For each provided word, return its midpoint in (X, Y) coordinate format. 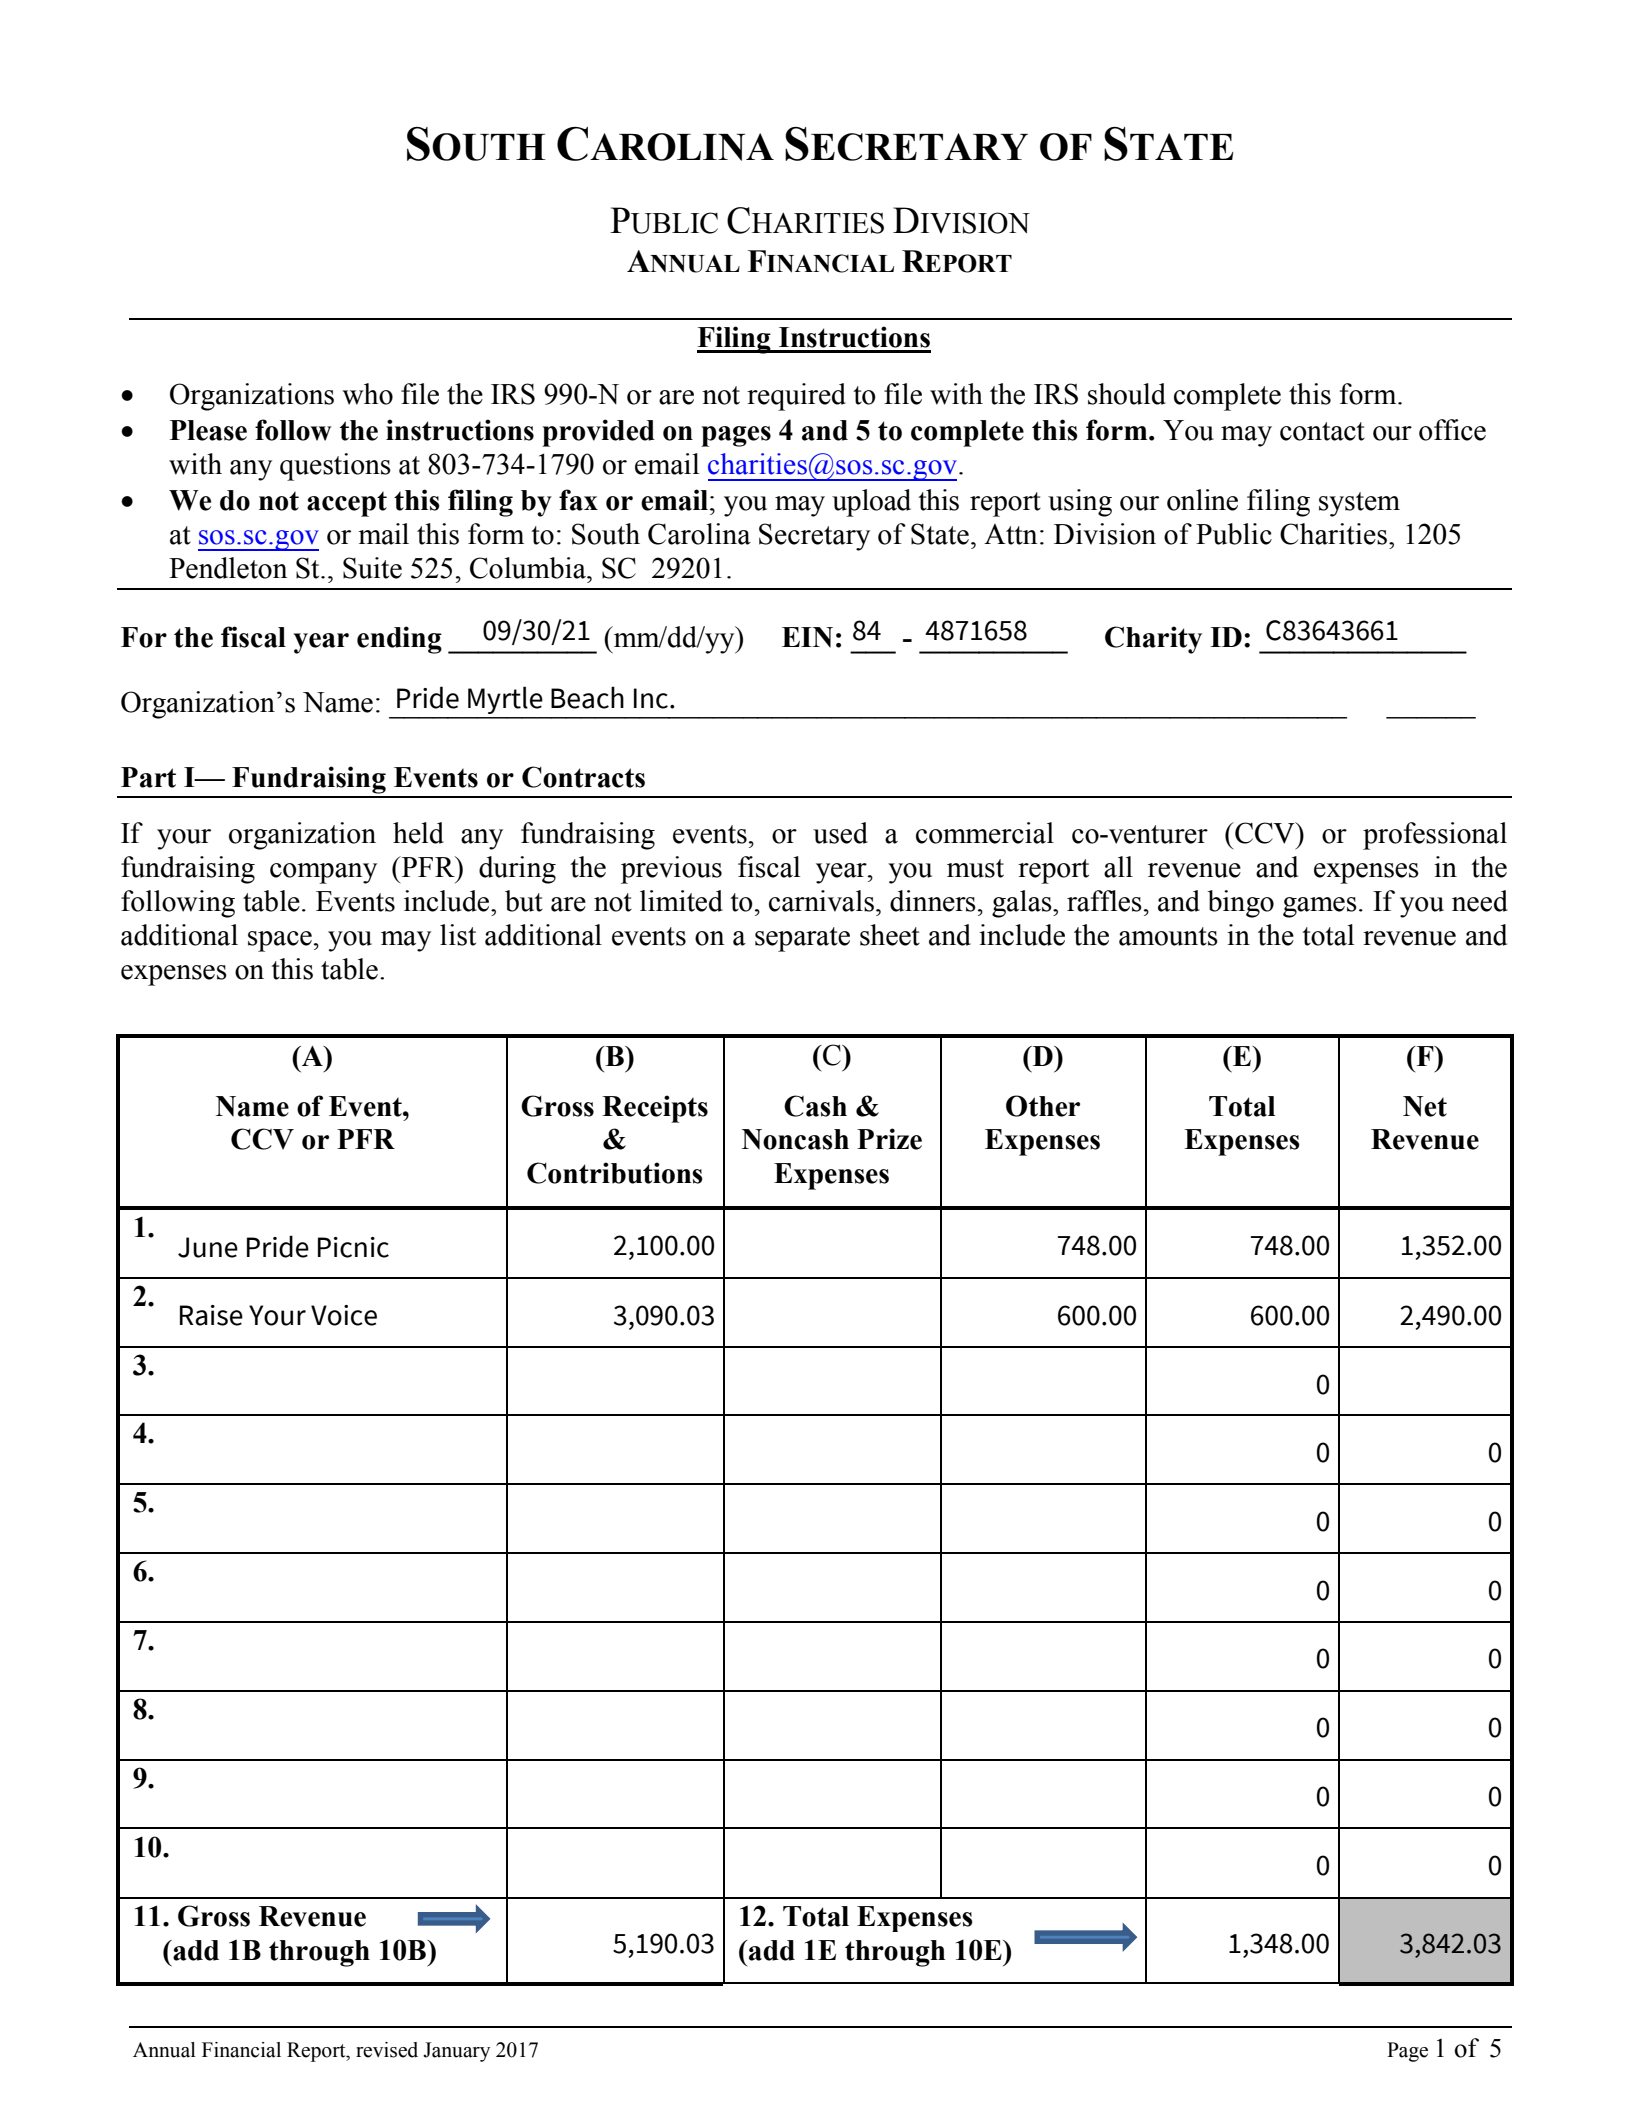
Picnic (353, 1247)
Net (1425, 1106)
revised (387, 2050)
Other (1043, 1106)
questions (335, 467)
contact (1322, 431)
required (796, 397)
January (456, 2052)
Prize (889, 1139)
